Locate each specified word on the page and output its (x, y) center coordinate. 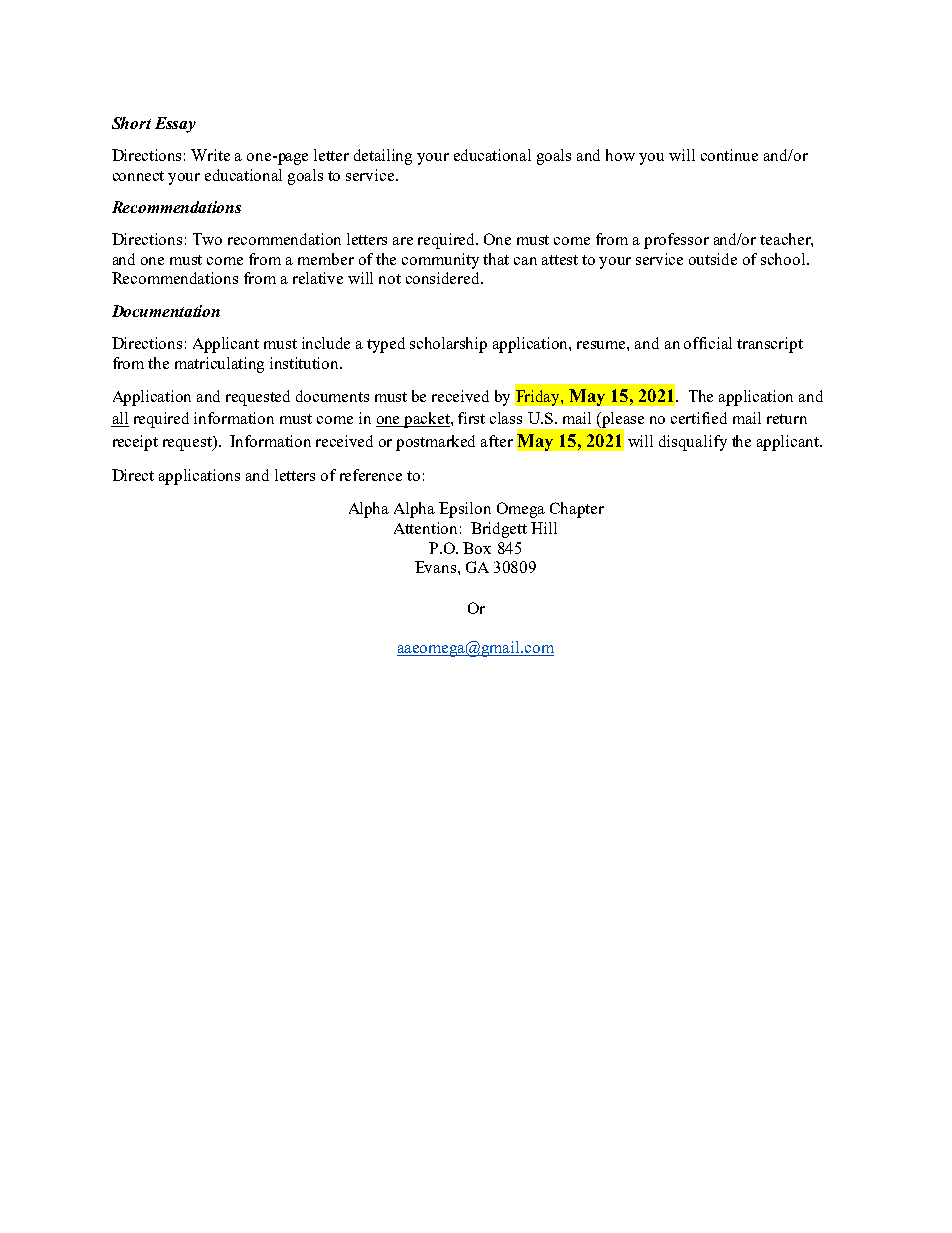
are (403, 241)
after (497, 441)
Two (207, 239)
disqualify (693, 443)
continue (729, 155)
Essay (175, 125)
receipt (135, 443)
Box (477, 548)
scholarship (448, 345)
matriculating (219, 365)
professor (676, 241)
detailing (383, 157)
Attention (425, 528)
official (708, 343)
